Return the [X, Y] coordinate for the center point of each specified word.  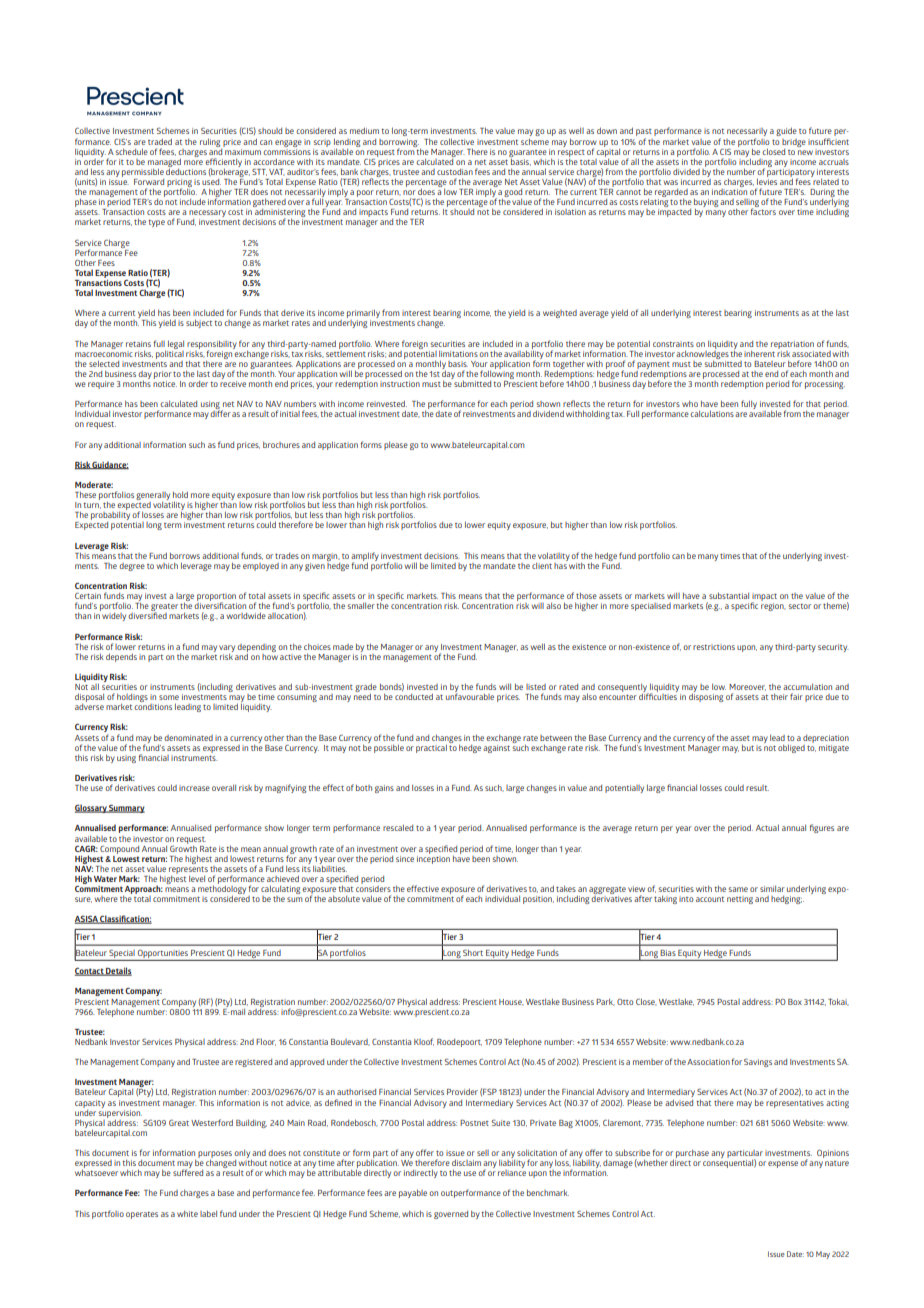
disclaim [466, 1162]
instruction [400, 384]
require [101, 385]
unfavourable [470, 695]
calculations [712, 413]
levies [767, 180]
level [197, 878]
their [779, 696]
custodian [455, 172]
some [169, 697]
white [187, 1213]
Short [473, 953]
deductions [186, 170]
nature [837, 1163]
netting [740, 900]
